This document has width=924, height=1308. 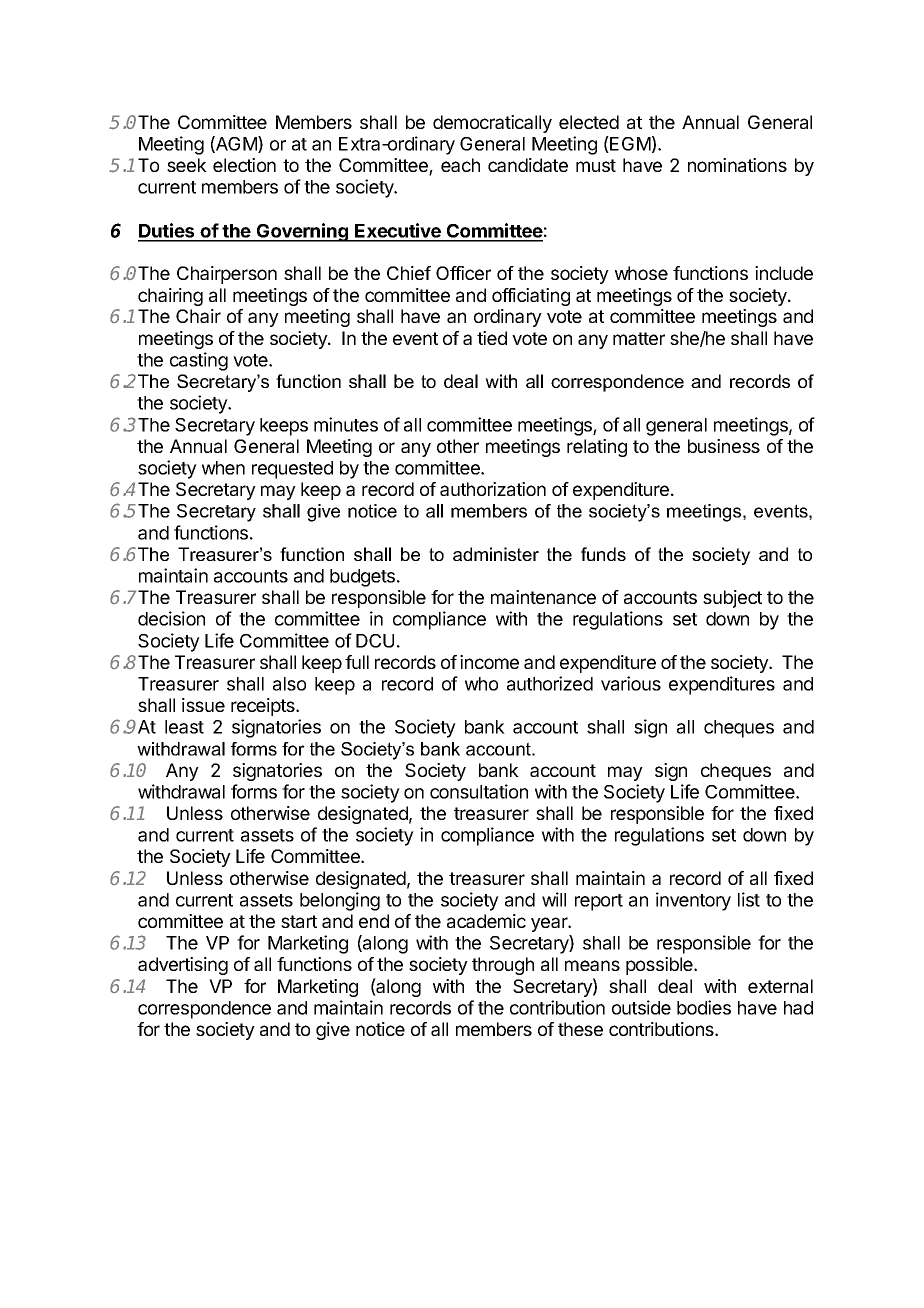 I want to click on business, so click(x=724, y=446).
